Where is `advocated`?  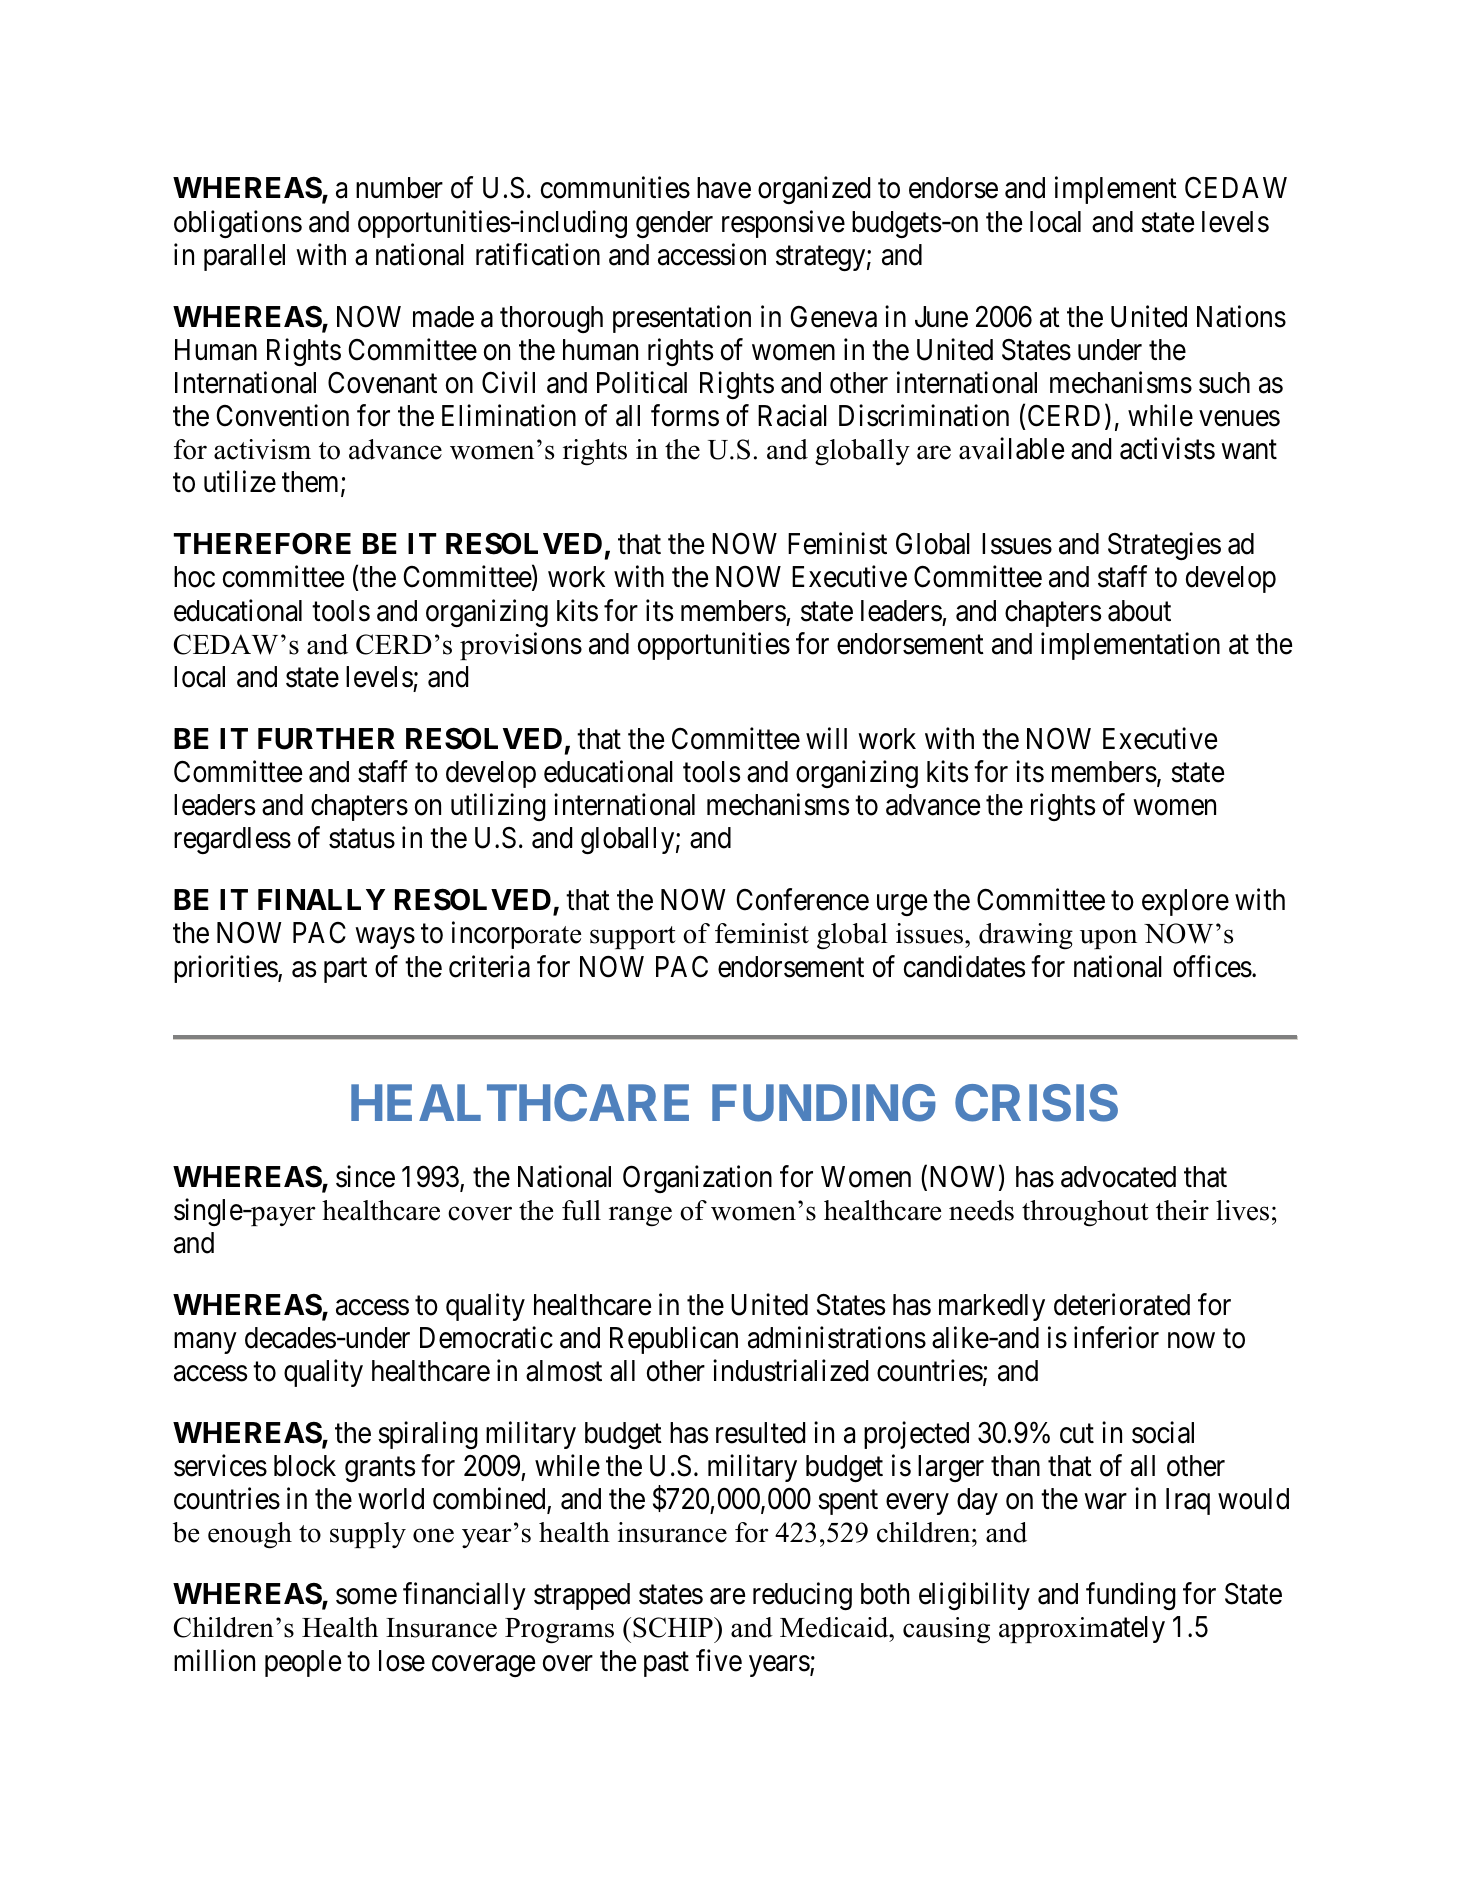 advocated is located at coordinates (1118, 1177).
